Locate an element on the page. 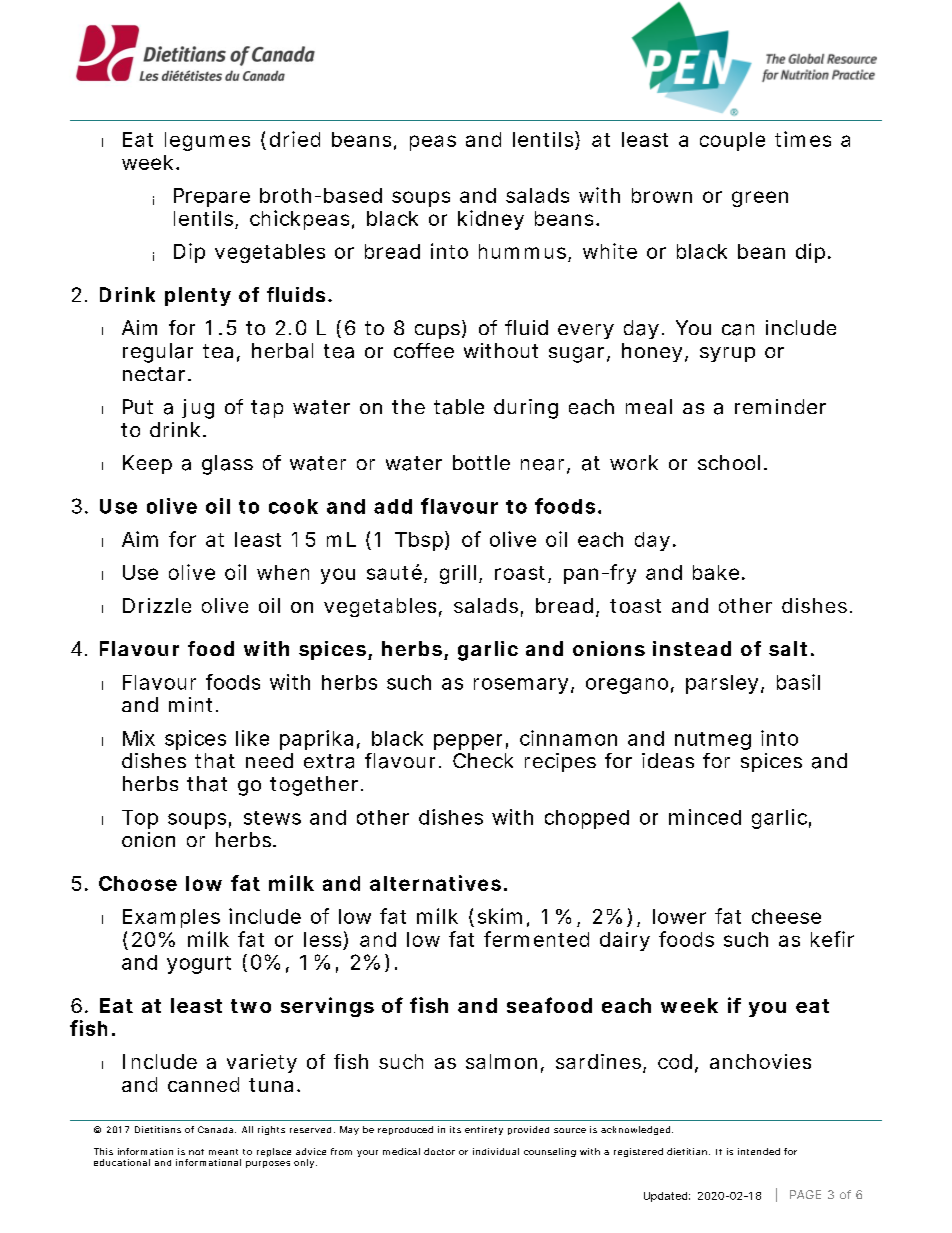 The image size is (952, 1233). during is located at coordinates (526, 409).
